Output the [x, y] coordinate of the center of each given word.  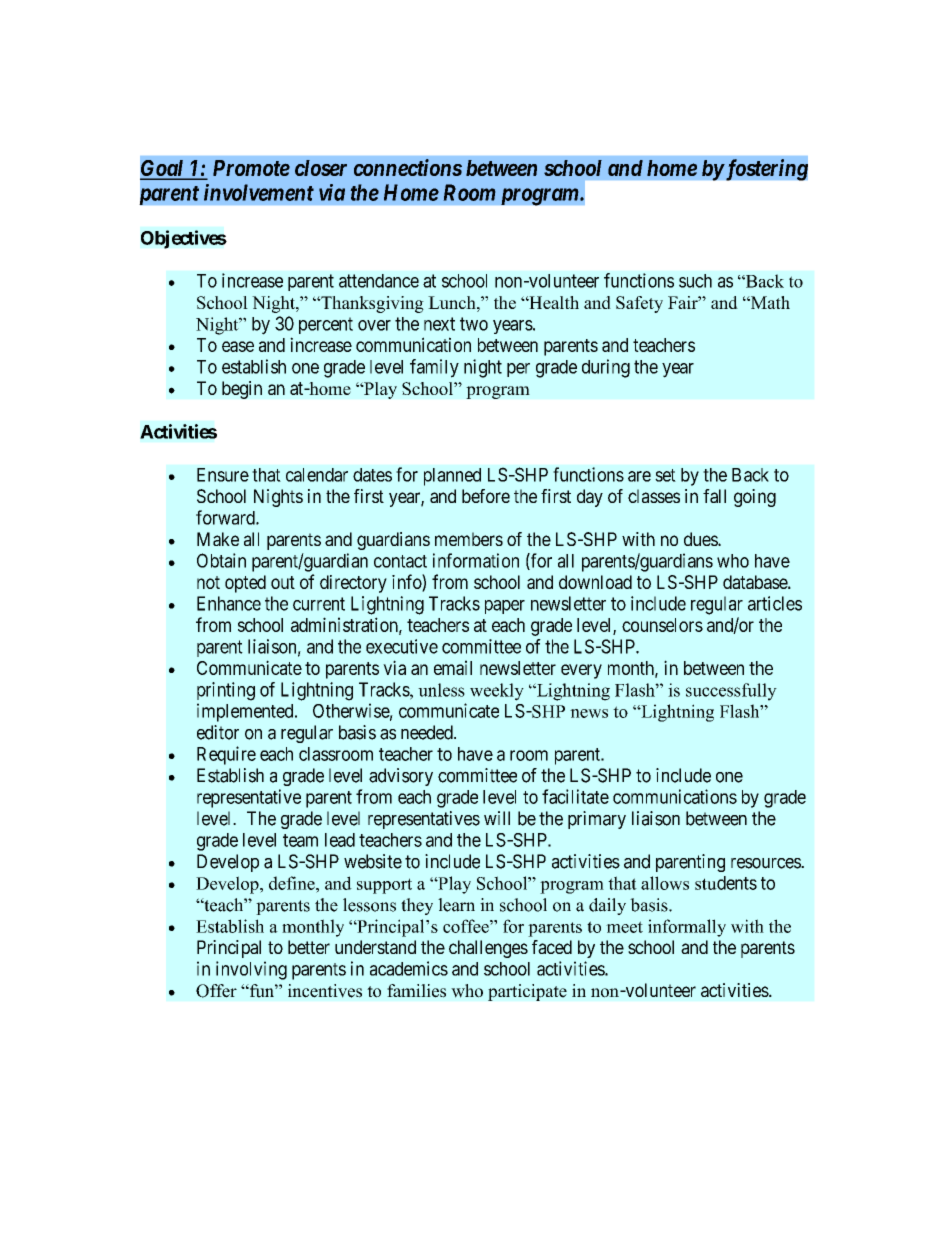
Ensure [223, 475]
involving [251, 970]
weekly [497, 692]
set [665, 475]
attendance [379, 281]
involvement [259, 192]
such [695, 281]
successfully [731, 692]
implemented [246, 712]
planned [452, 477]
